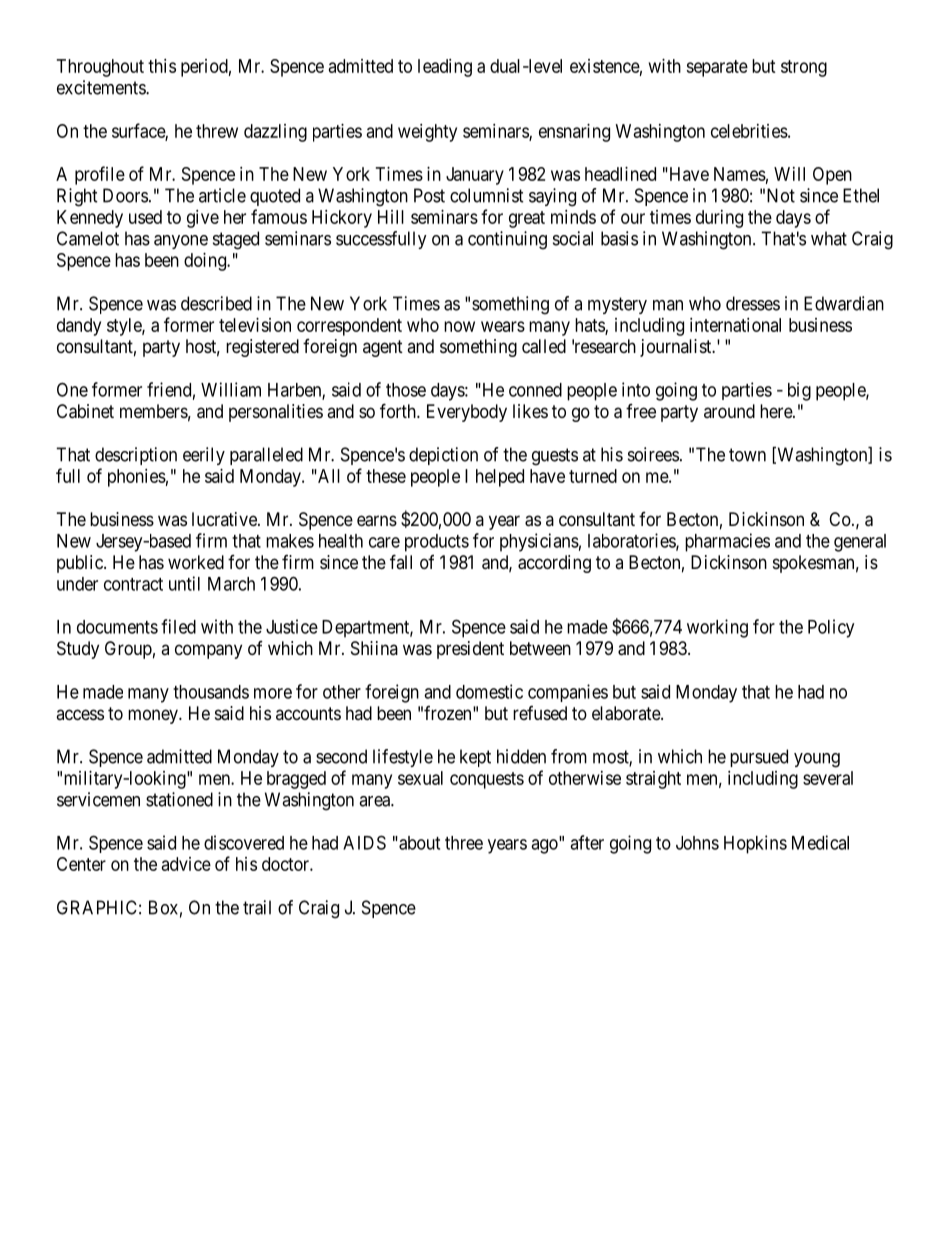  I want to click on leading, so click(445, 68).
